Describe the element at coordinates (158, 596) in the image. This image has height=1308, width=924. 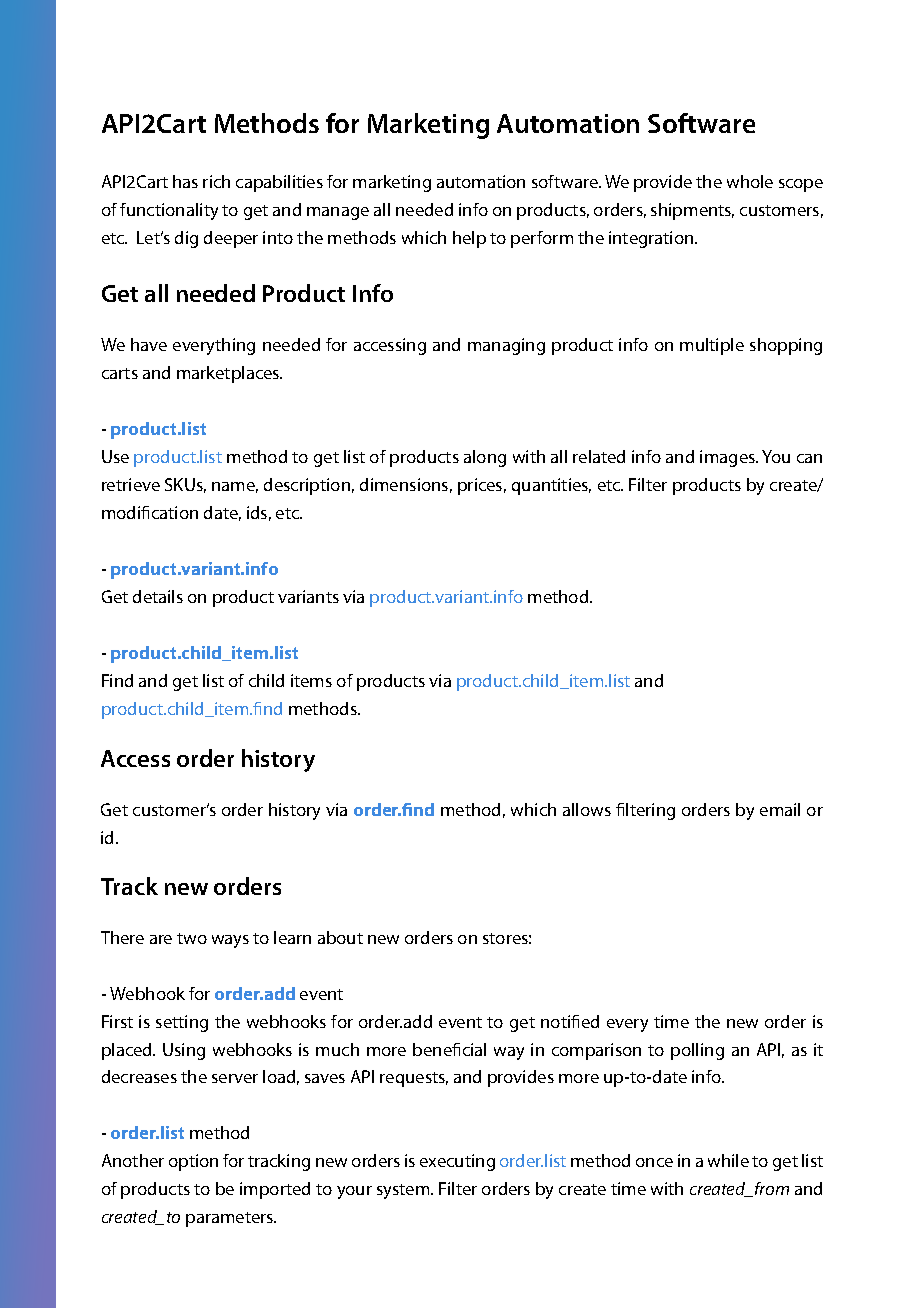
I see `details` at that location.
